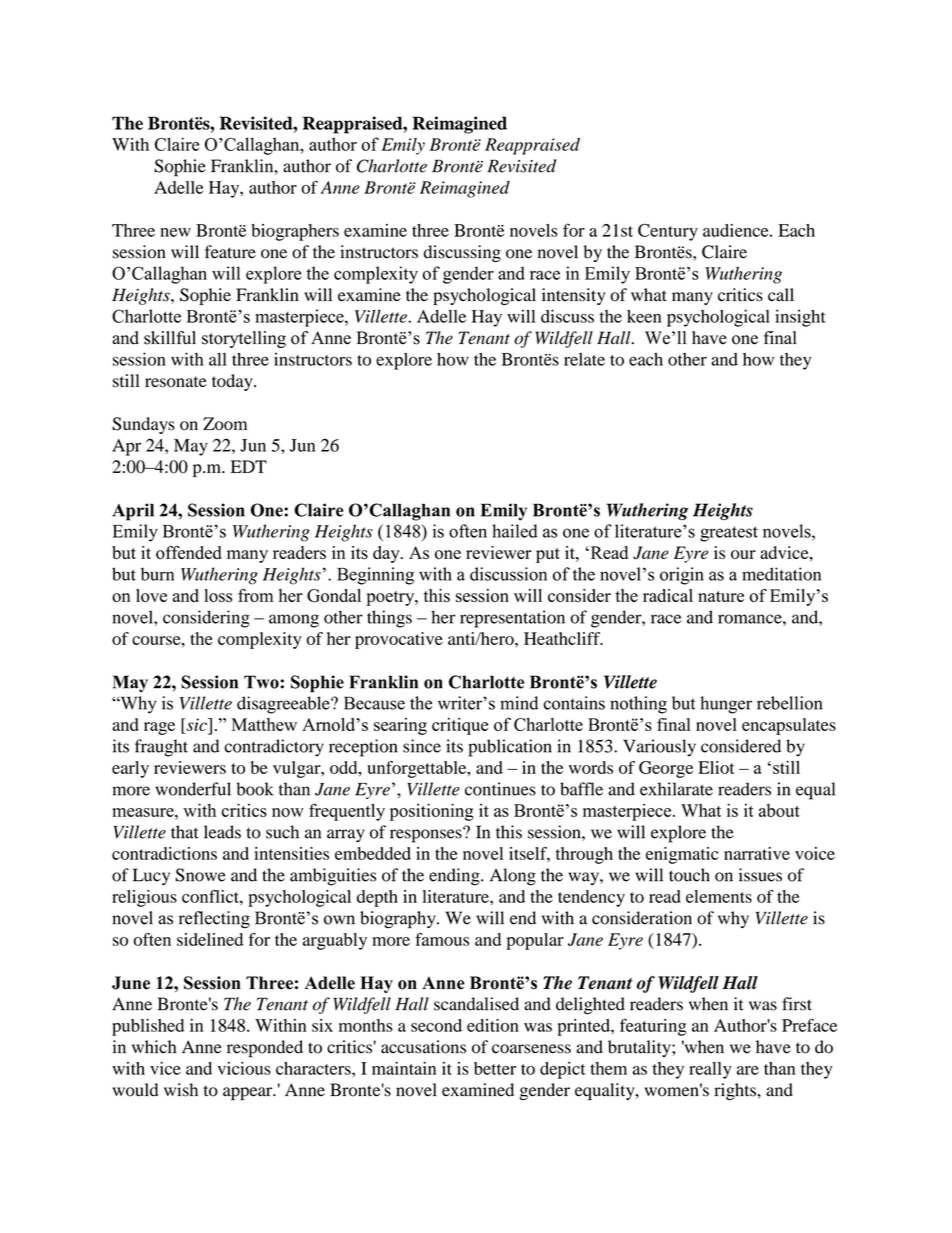 The image size is (952, 1233). Describe the element at coordinates (230, 252) in the document. I see `feature` at that location.
